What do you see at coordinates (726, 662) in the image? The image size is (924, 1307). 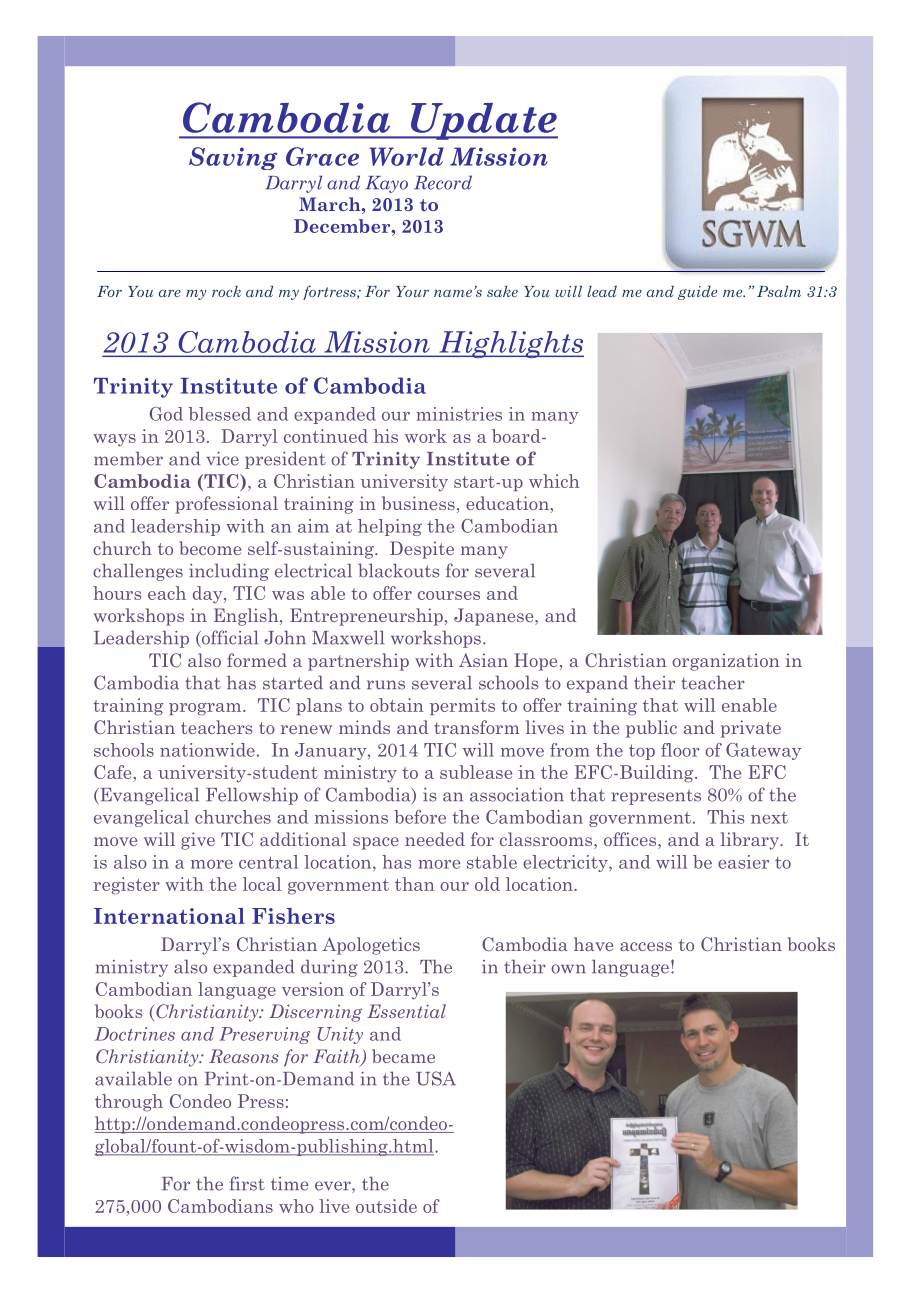 I see `organization` at bounding box center [726, 662].
